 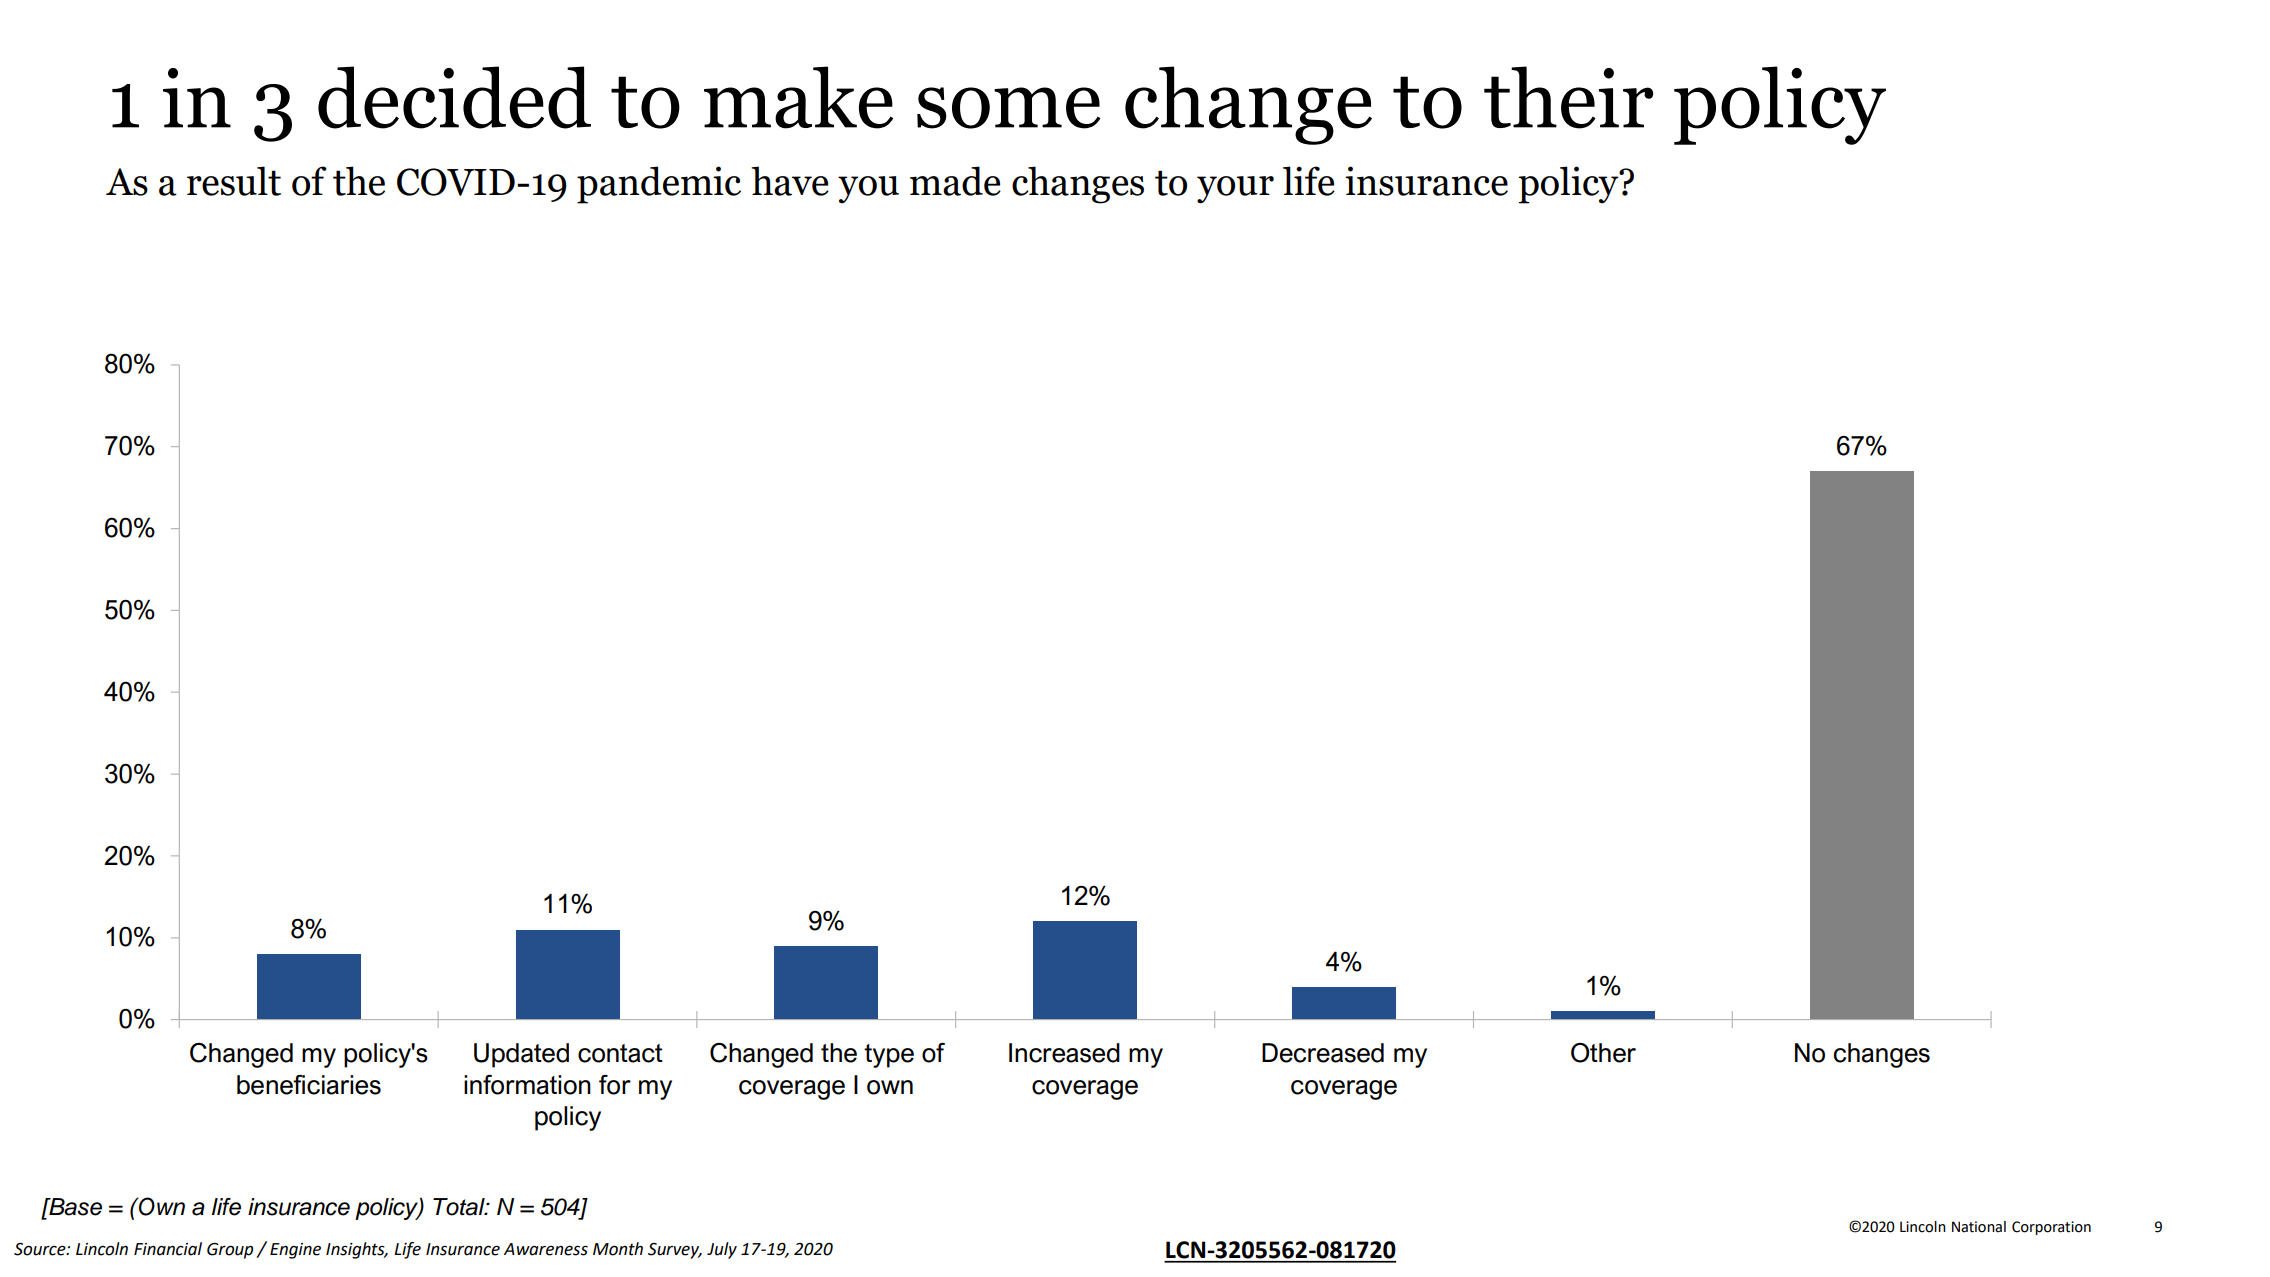 I want to click on National, so click(x=1979, y=1227).
